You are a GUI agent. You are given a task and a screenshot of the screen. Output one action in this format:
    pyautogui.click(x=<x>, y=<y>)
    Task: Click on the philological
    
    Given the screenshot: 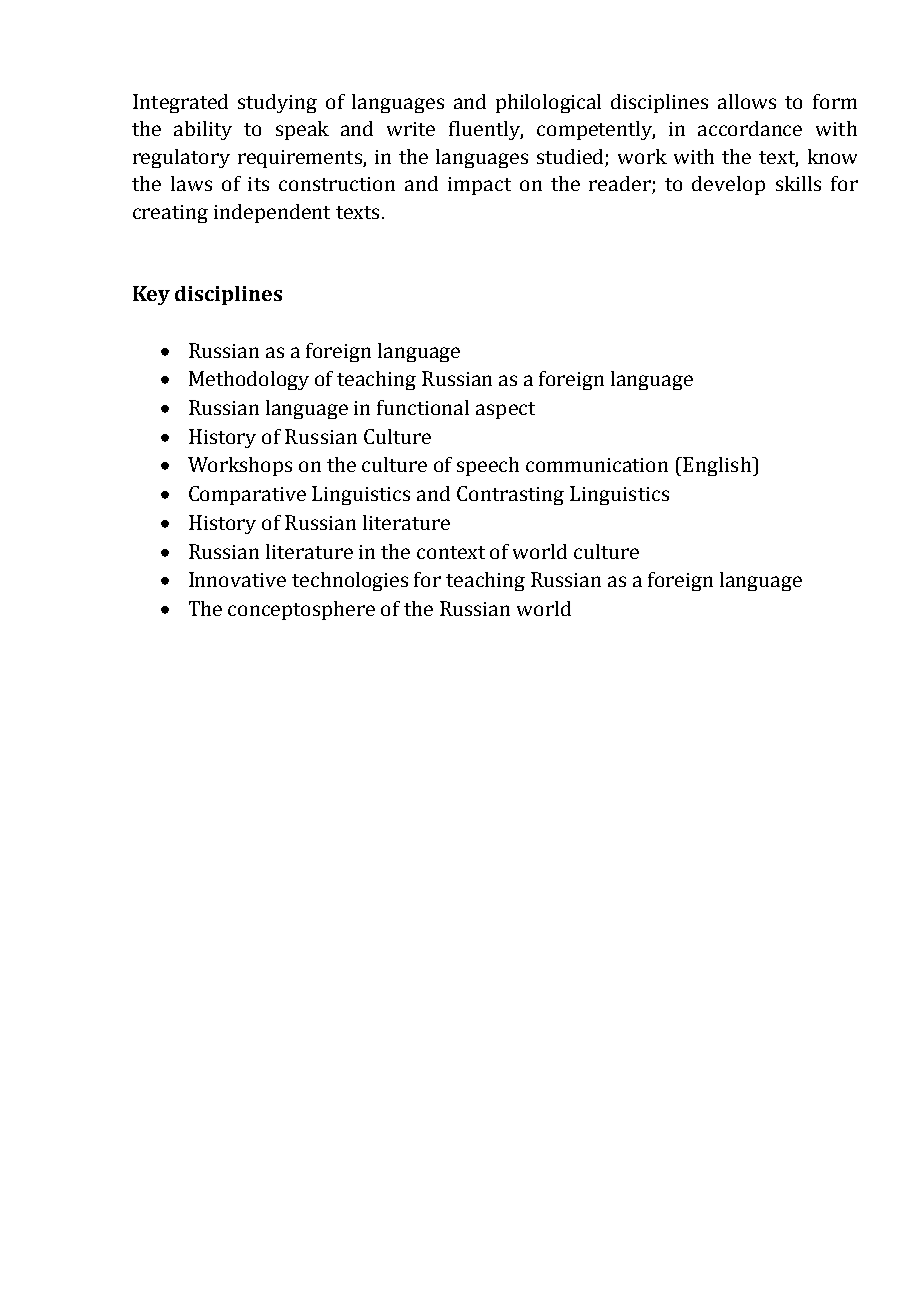 What is the action you would take?
    pyautogui.click(x=548, y=103)
